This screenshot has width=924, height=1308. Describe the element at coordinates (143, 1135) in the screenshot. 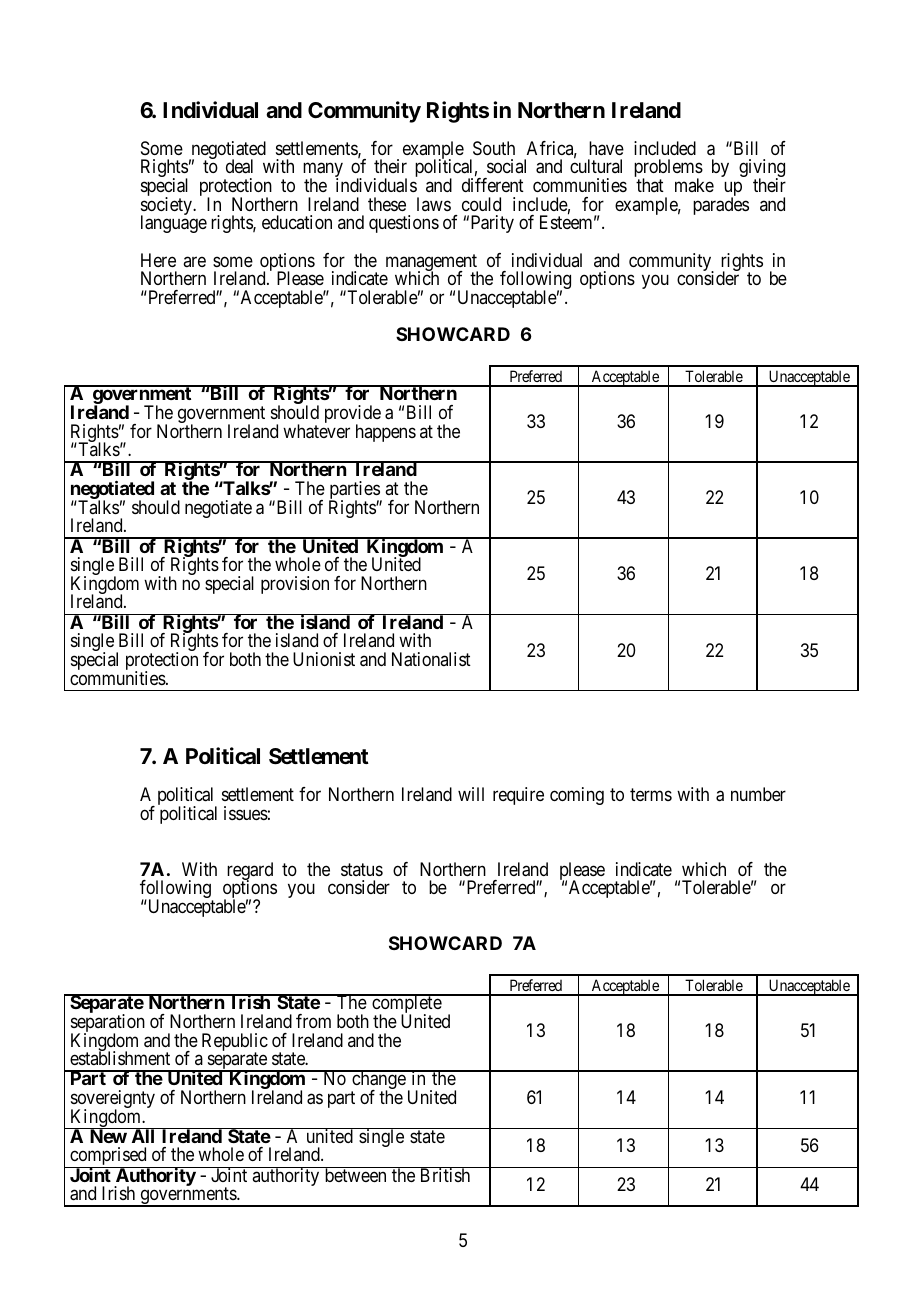

I see `All` at that location.
